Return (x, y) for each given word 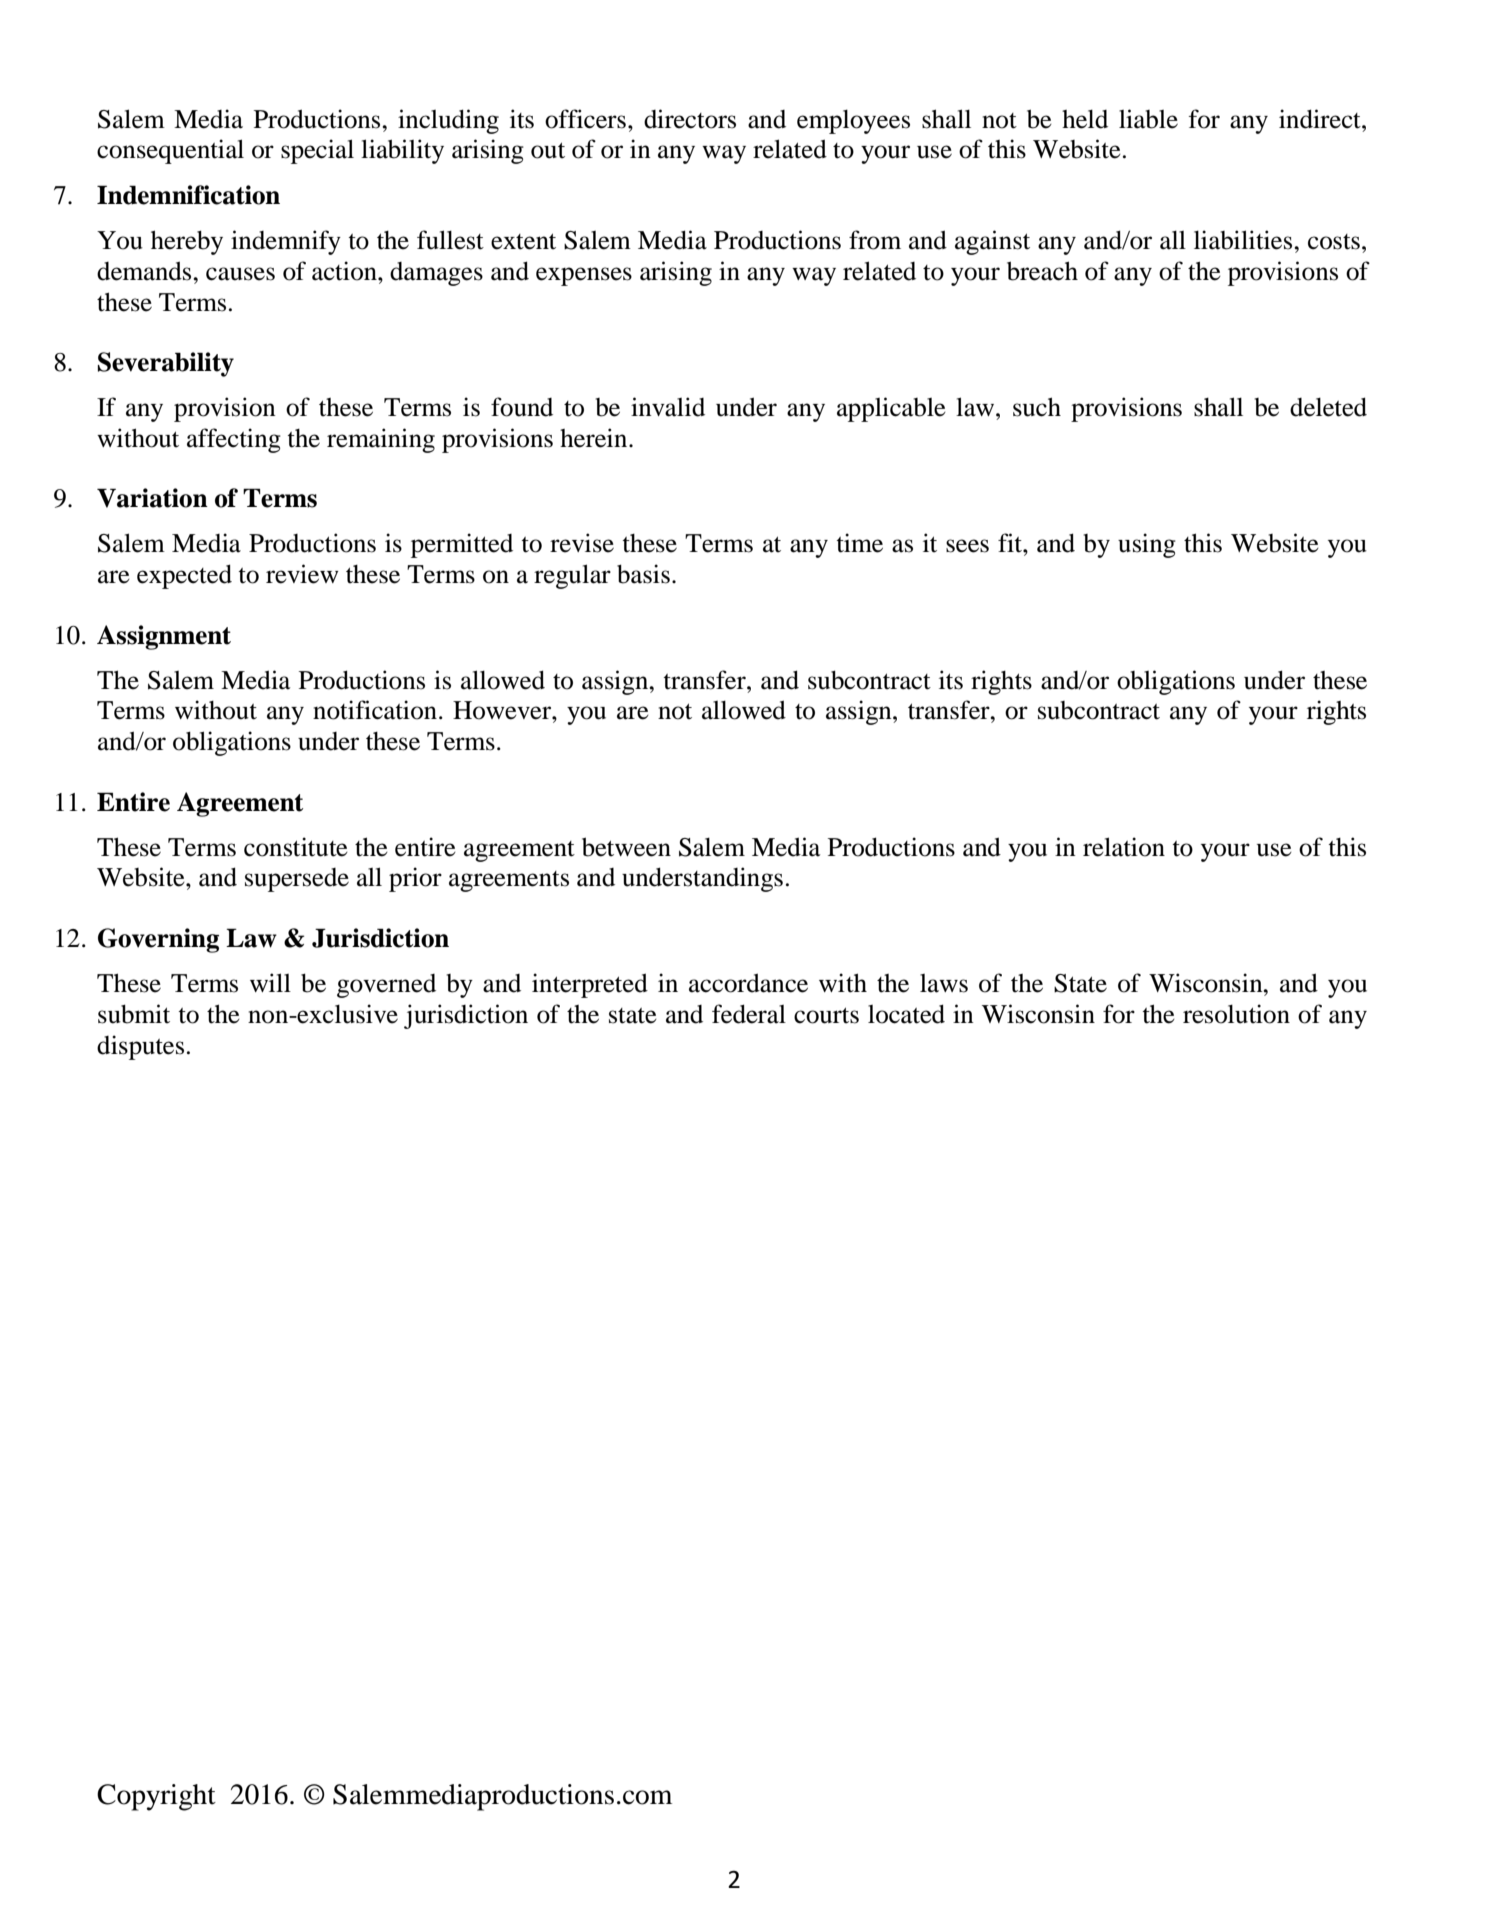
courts (826, 1016)
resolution (1236, 1014)
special (317, 151)
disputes (140, 1047)
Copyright (156, 1797)
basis (643, 574)
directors (690, 119)
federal (749, 1014)
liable (1148, 119)
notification (375, 710)
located (906, 1014)
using (1147, 545)
